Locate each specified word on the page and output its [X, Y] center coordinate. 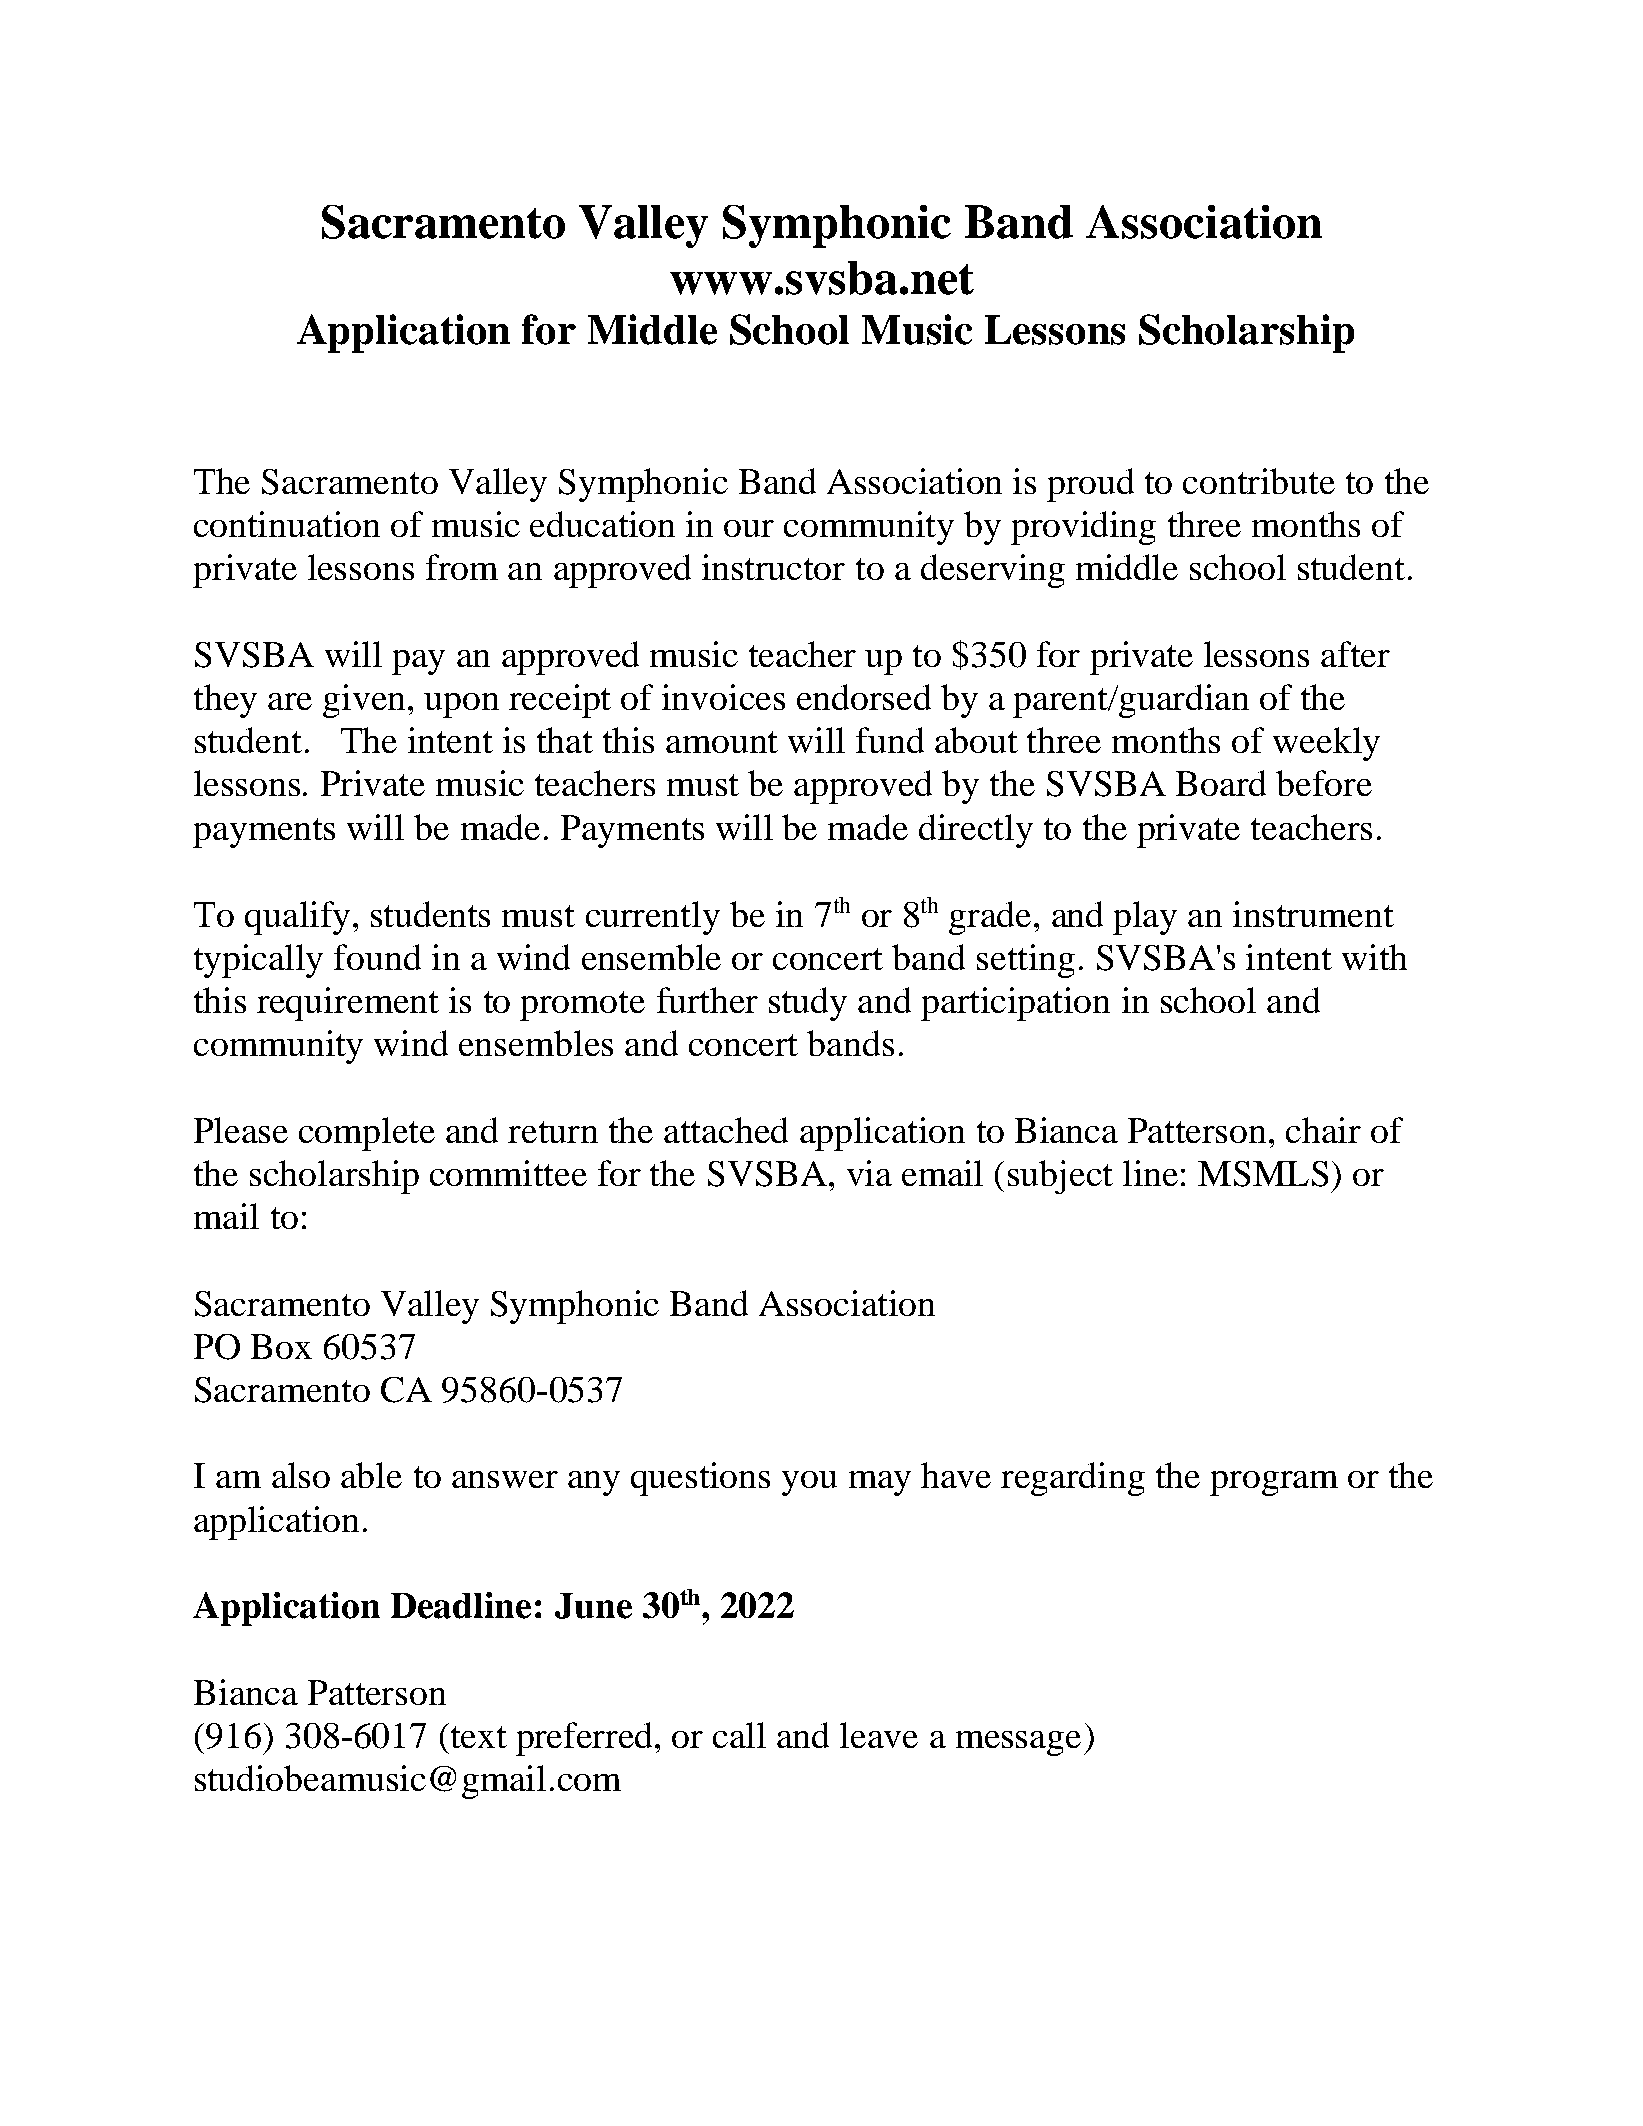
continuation [287, 524]
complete [367, 1134]
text [477, 1735]
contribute [1259, 481]
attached [726, 1130]
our [749, 528]
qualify [297, 918]
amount [722, 742]
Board [1221, 783]
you [809, 1483]
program [1274, 1483]
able [371, 1475]
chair [1323, 1130]
